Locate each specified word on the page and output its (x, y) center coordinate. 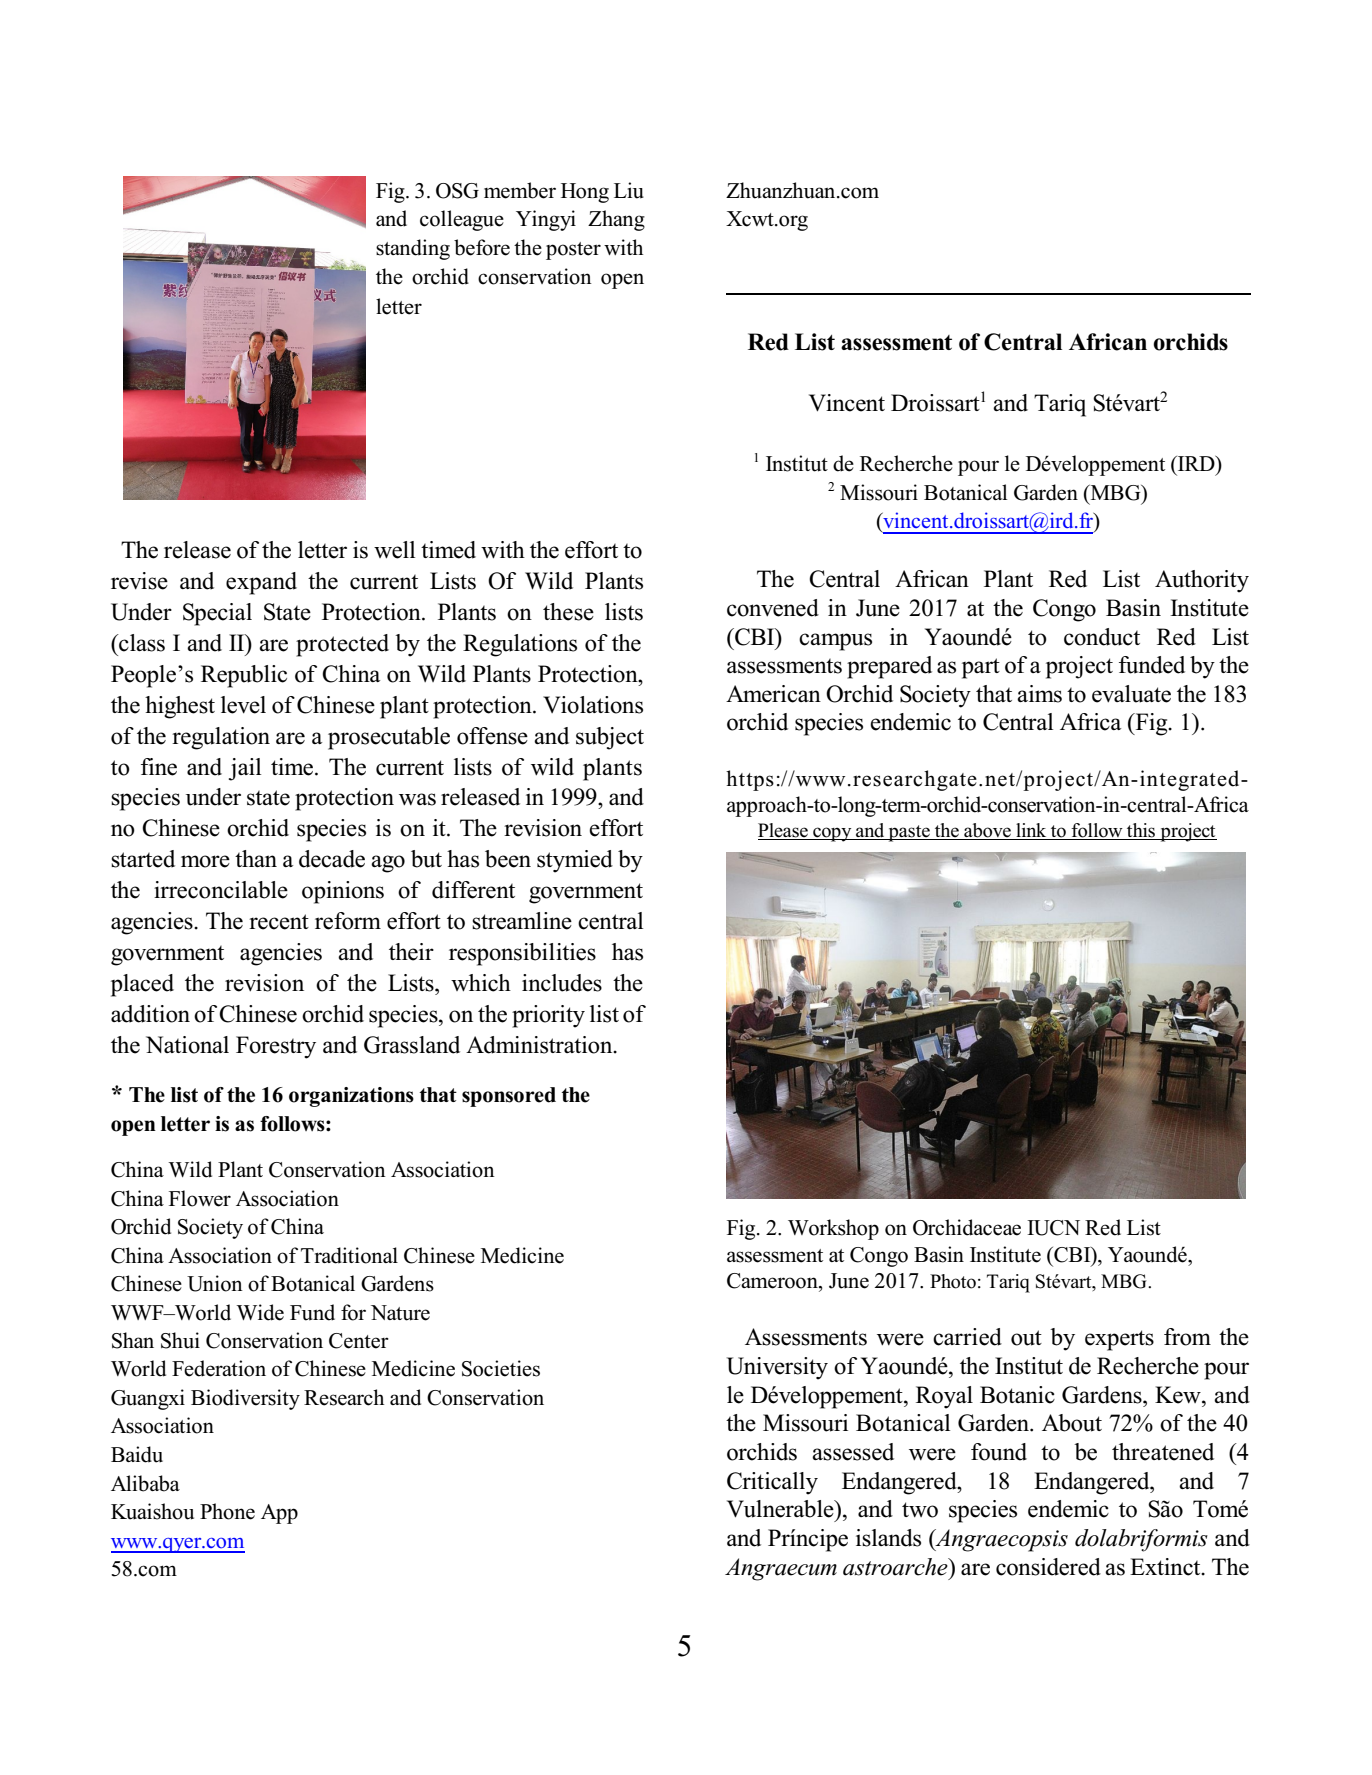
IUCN (1053, 1228)
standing (413, 249)
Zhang (616, 220)
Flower (200, 1198)
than (256, 858)
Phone (227, 1511)
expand (261, 583)
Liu (629, 190)
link (1031, 830)
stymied (575, 861)
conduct (1102, 637)
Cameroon (773, 1281)
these (568, 612)
